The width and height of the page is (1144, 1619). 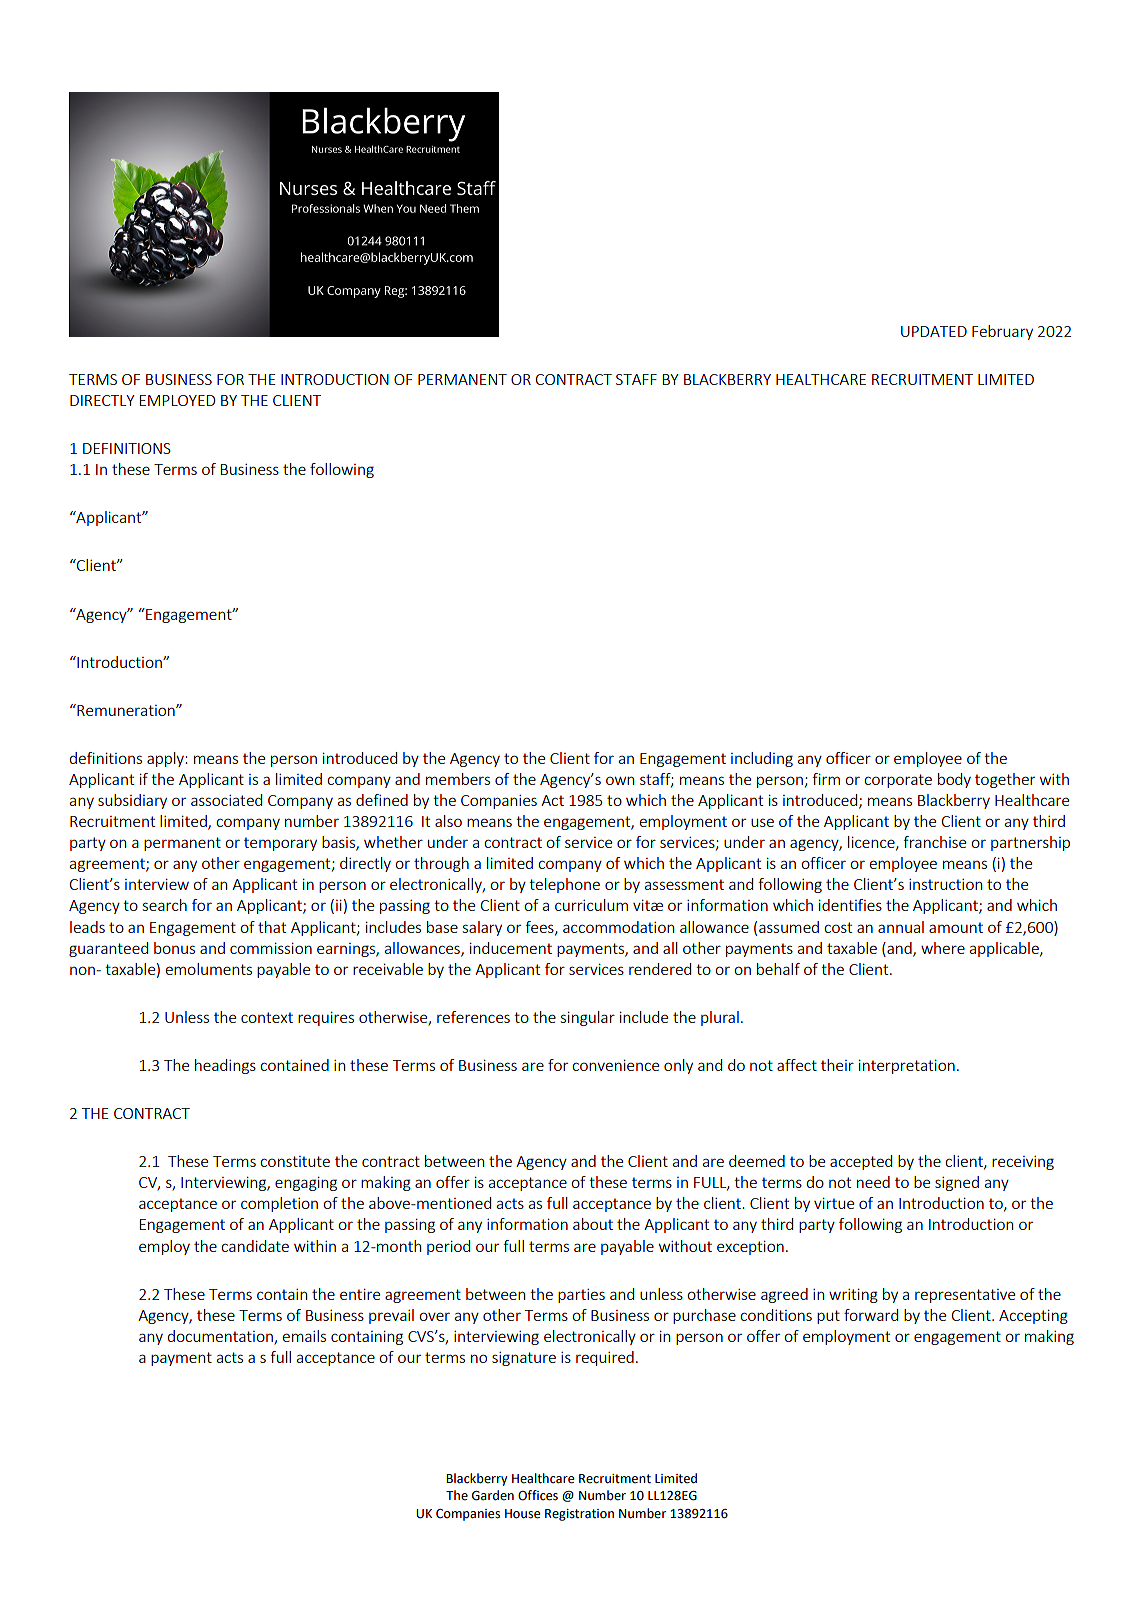 What do you see at coordinates (871, 1315) in the page?
I see `forward` at bounding box center [871, 1315].
